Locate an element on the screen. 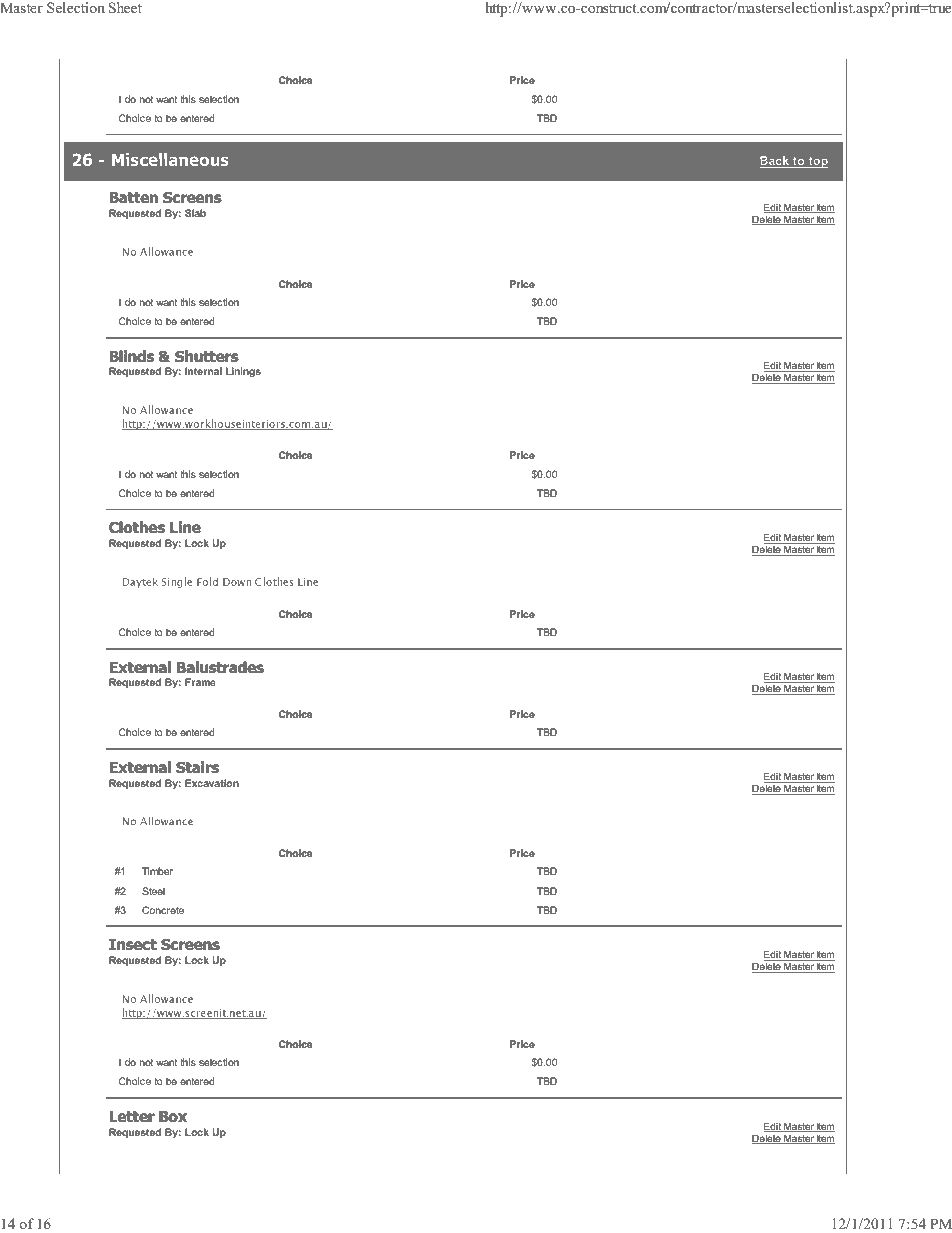 Image resolution: width=952 pixels, height=1233 pixels. Concrete is located at coordinates (163, 910).
